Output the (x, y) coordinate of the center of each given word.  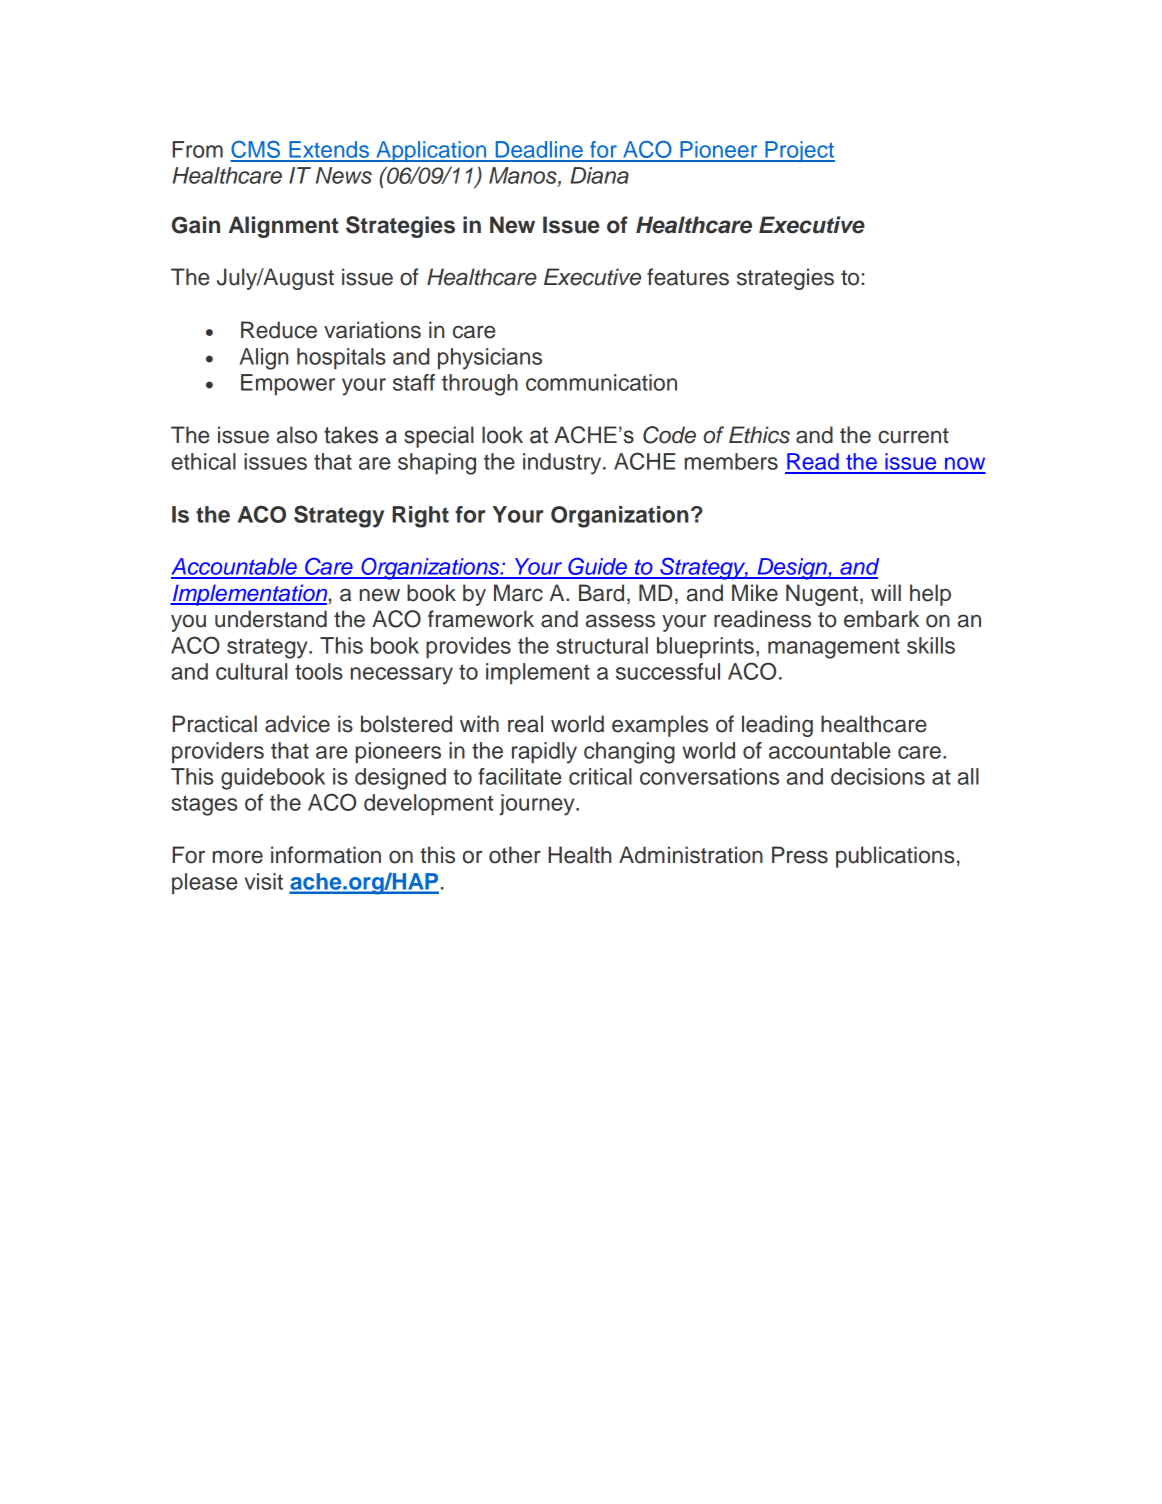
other (515, 855)
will (886, 592)
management (834, 648)
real (525, 724)
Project (799, 151)
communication (601, 382)
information (326, 855)
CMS (256, 151)
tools (319, 671)
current (913, 436)
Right (420, 517)
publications (895, 857)
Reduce (279, 330)
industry (563, 464)
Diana (599, 175)
